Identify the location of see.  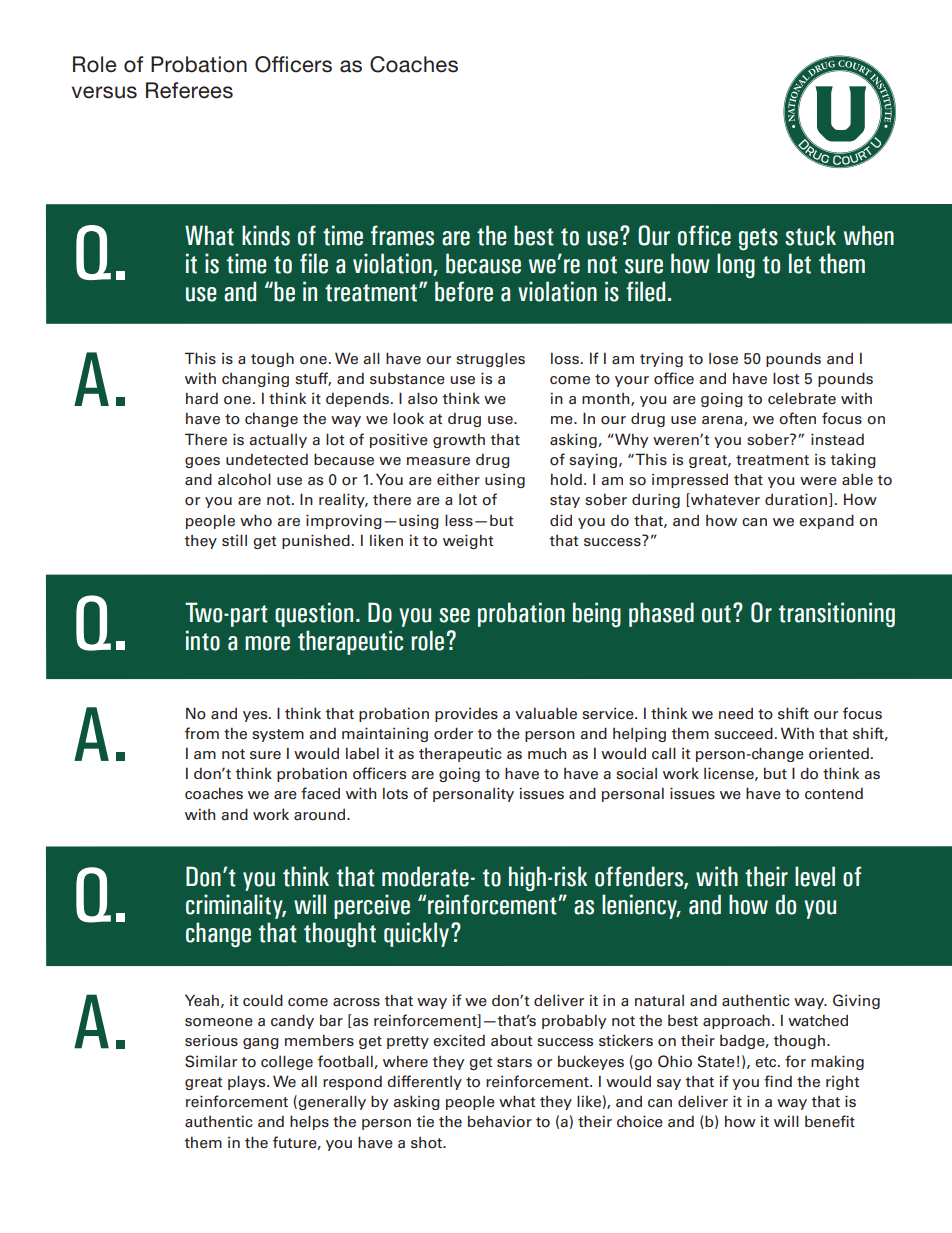
(454, 615).
